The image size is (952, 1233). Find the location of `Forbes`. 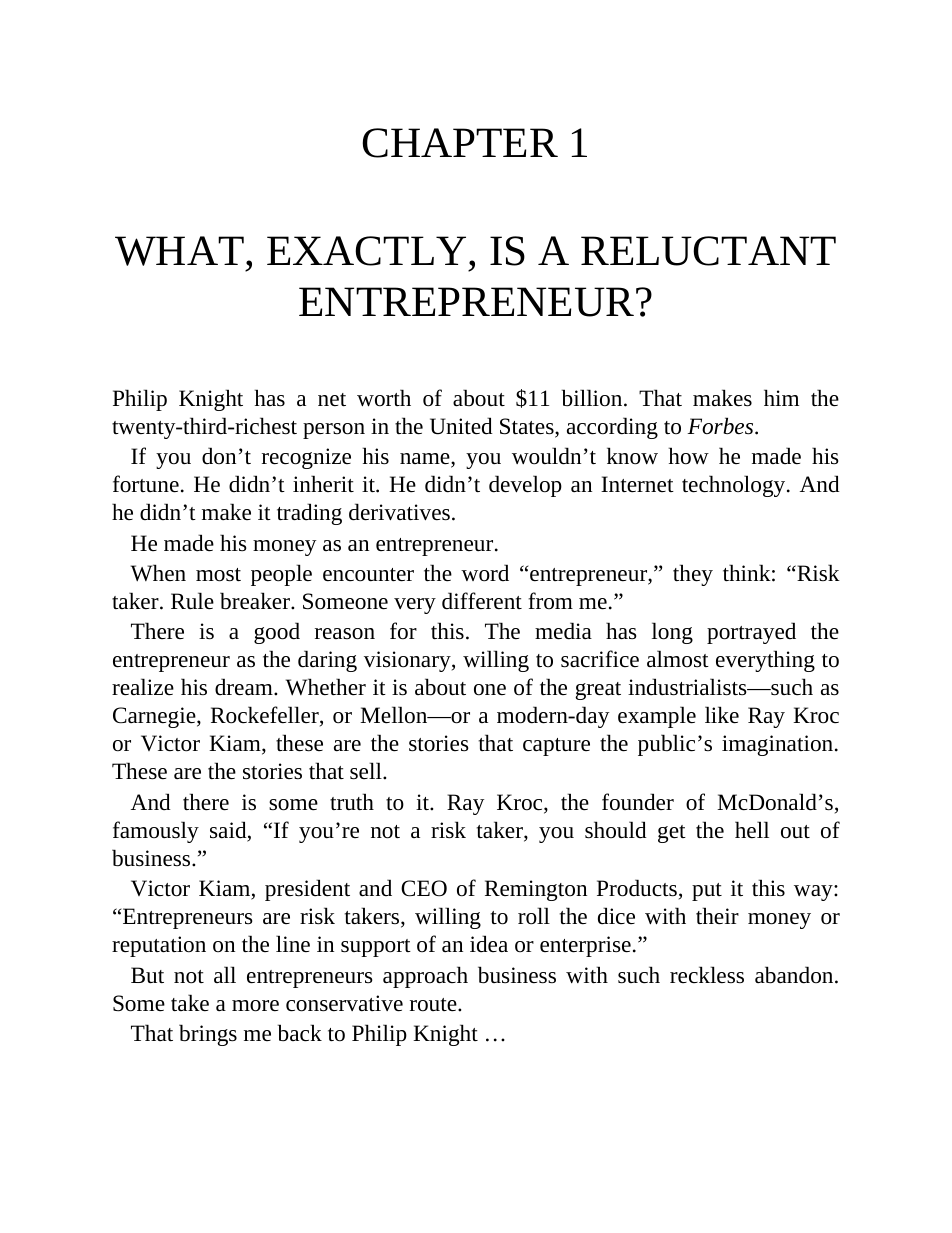

Forbes is located at coordinates (721, 426).
